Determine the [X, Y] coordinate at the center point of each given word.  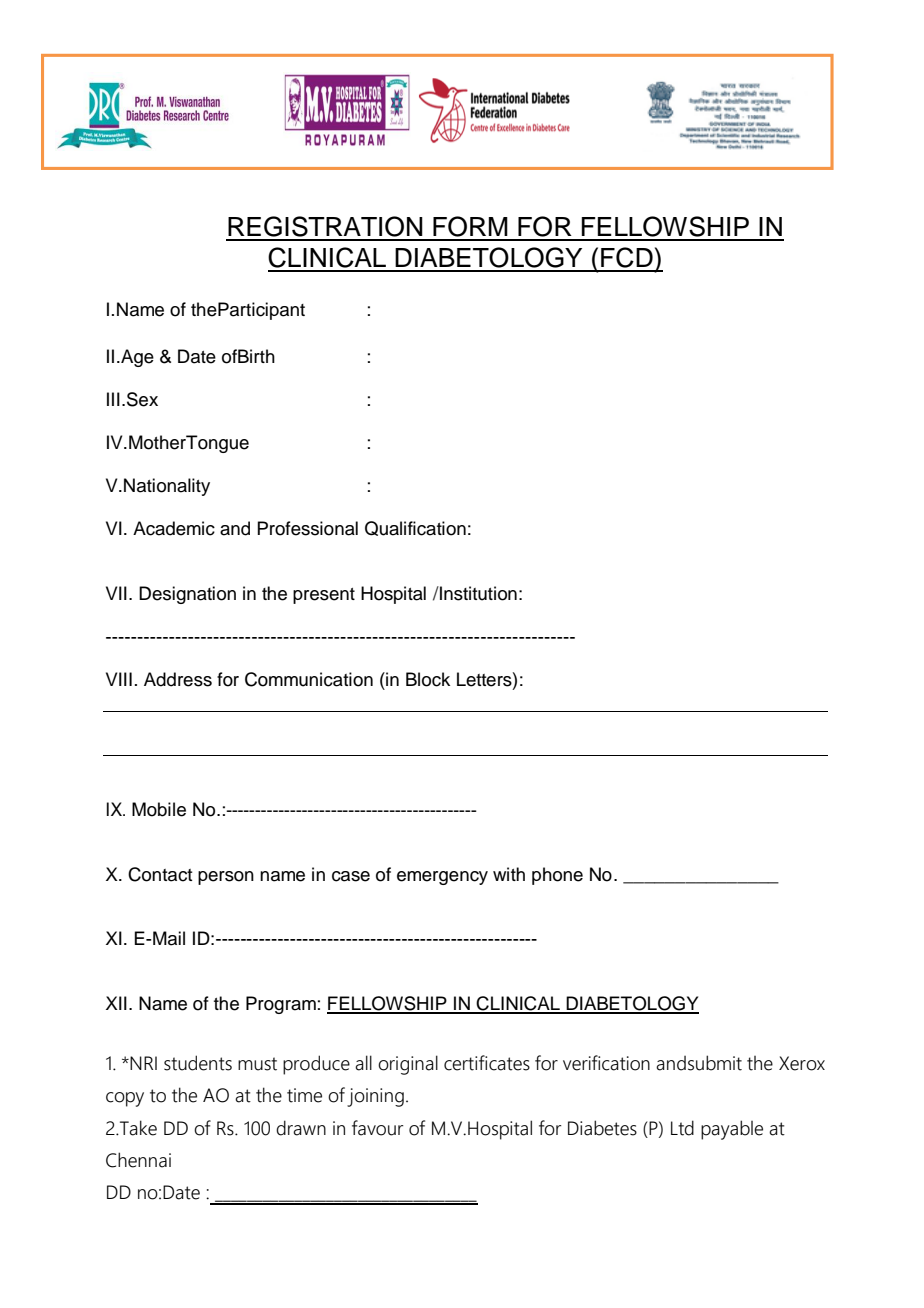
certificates [487, 1063]
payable [732, 1130]
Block [428, 679]
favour [377, 1128]
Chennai [138, 1160]
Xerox [802, 1063]
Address [178, 679]
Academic [174, 528]
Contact [160, 874]
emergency [442, 878]
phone [557, 876]
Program [281, 1005]
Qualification [415, 528]
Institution [477, 593]
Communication [309, 679]
